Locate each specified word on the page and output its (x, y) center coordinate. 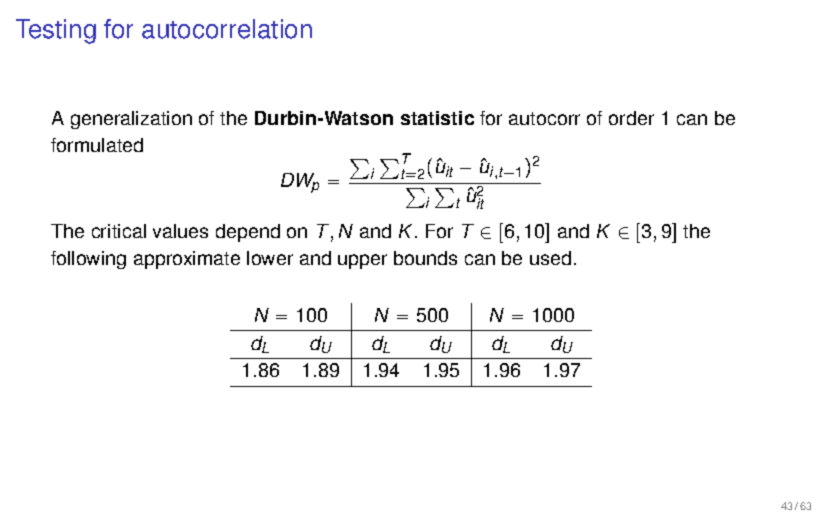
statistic (437, 118)
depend (248, 233)
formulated (97, 145)
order (631, 118)
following (88, 260)
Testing (56, 31)
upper (362, 261)
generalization (131, 120)
